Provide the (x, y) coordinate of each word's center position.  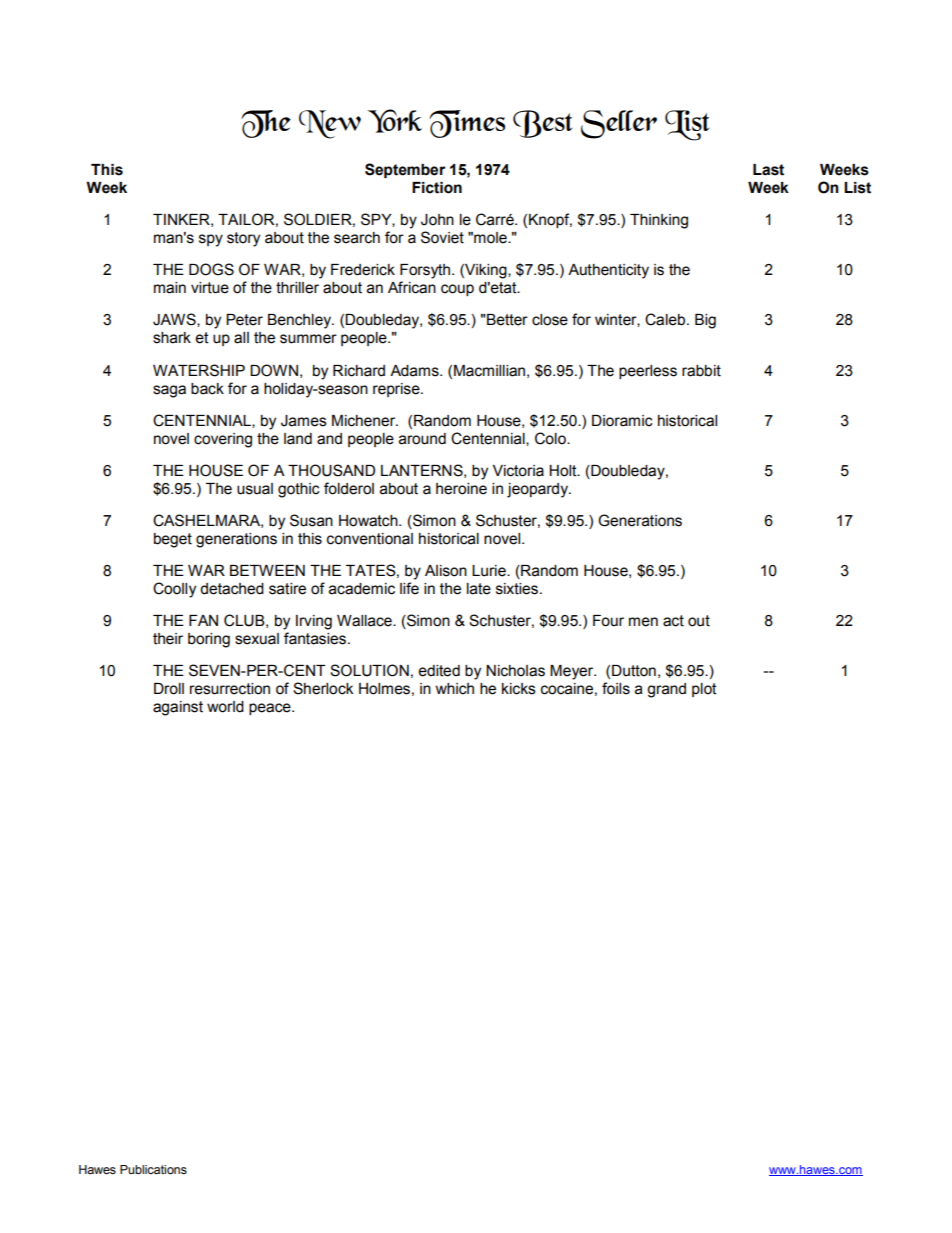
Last (768, 170)
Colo (551, 438)
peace (271, 709)
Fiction (437, 188)
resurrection (230, 689)
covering (223, 440)
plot (704, 690)
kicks (519, 689)
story (243, 239)
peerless (648, 372)
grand (666, 690)
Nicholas (515, 671)
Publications (153, 1170)
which (455, 689)
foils (616, 688)
